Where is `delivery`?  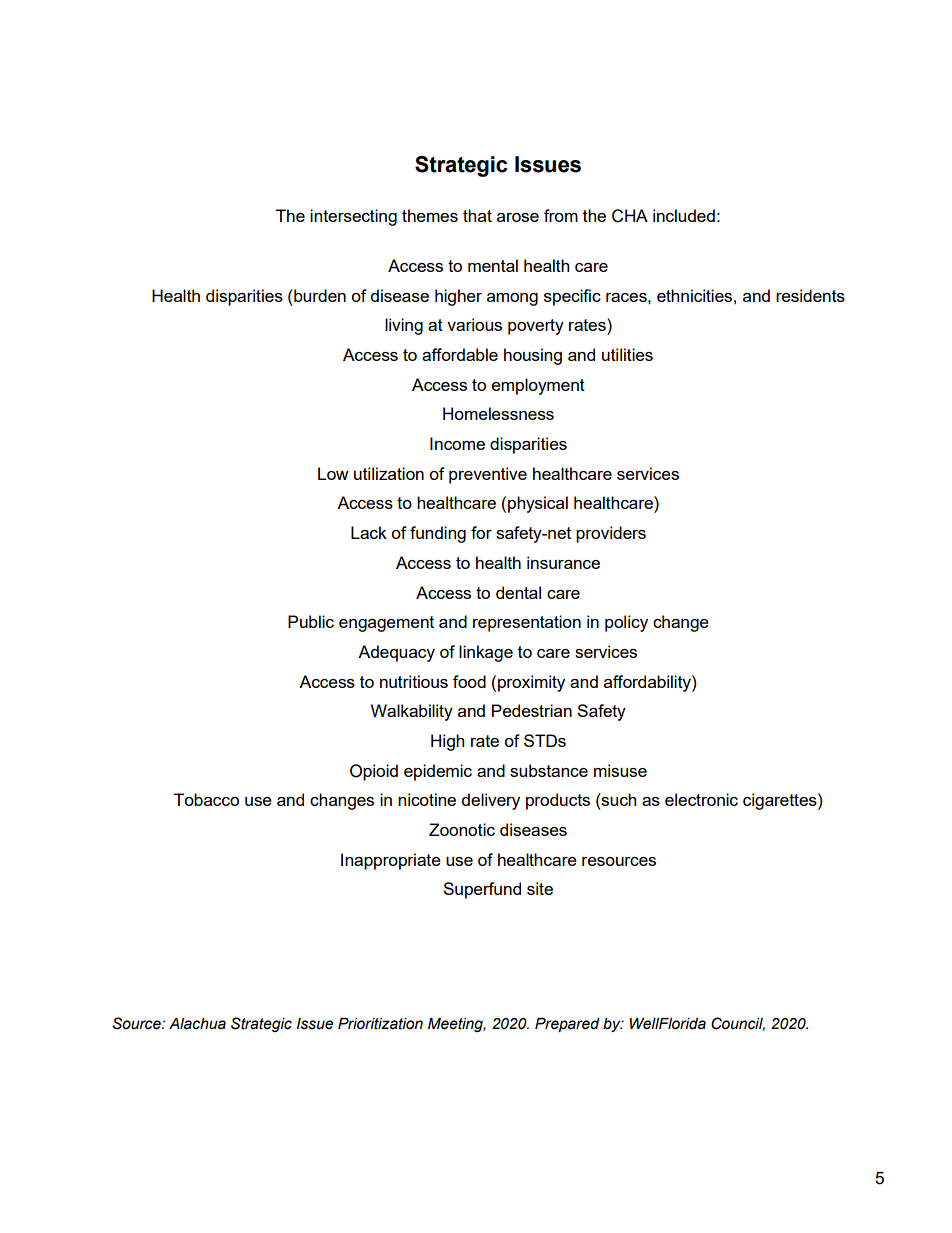
delivery is located at coordinates (491, 801).
